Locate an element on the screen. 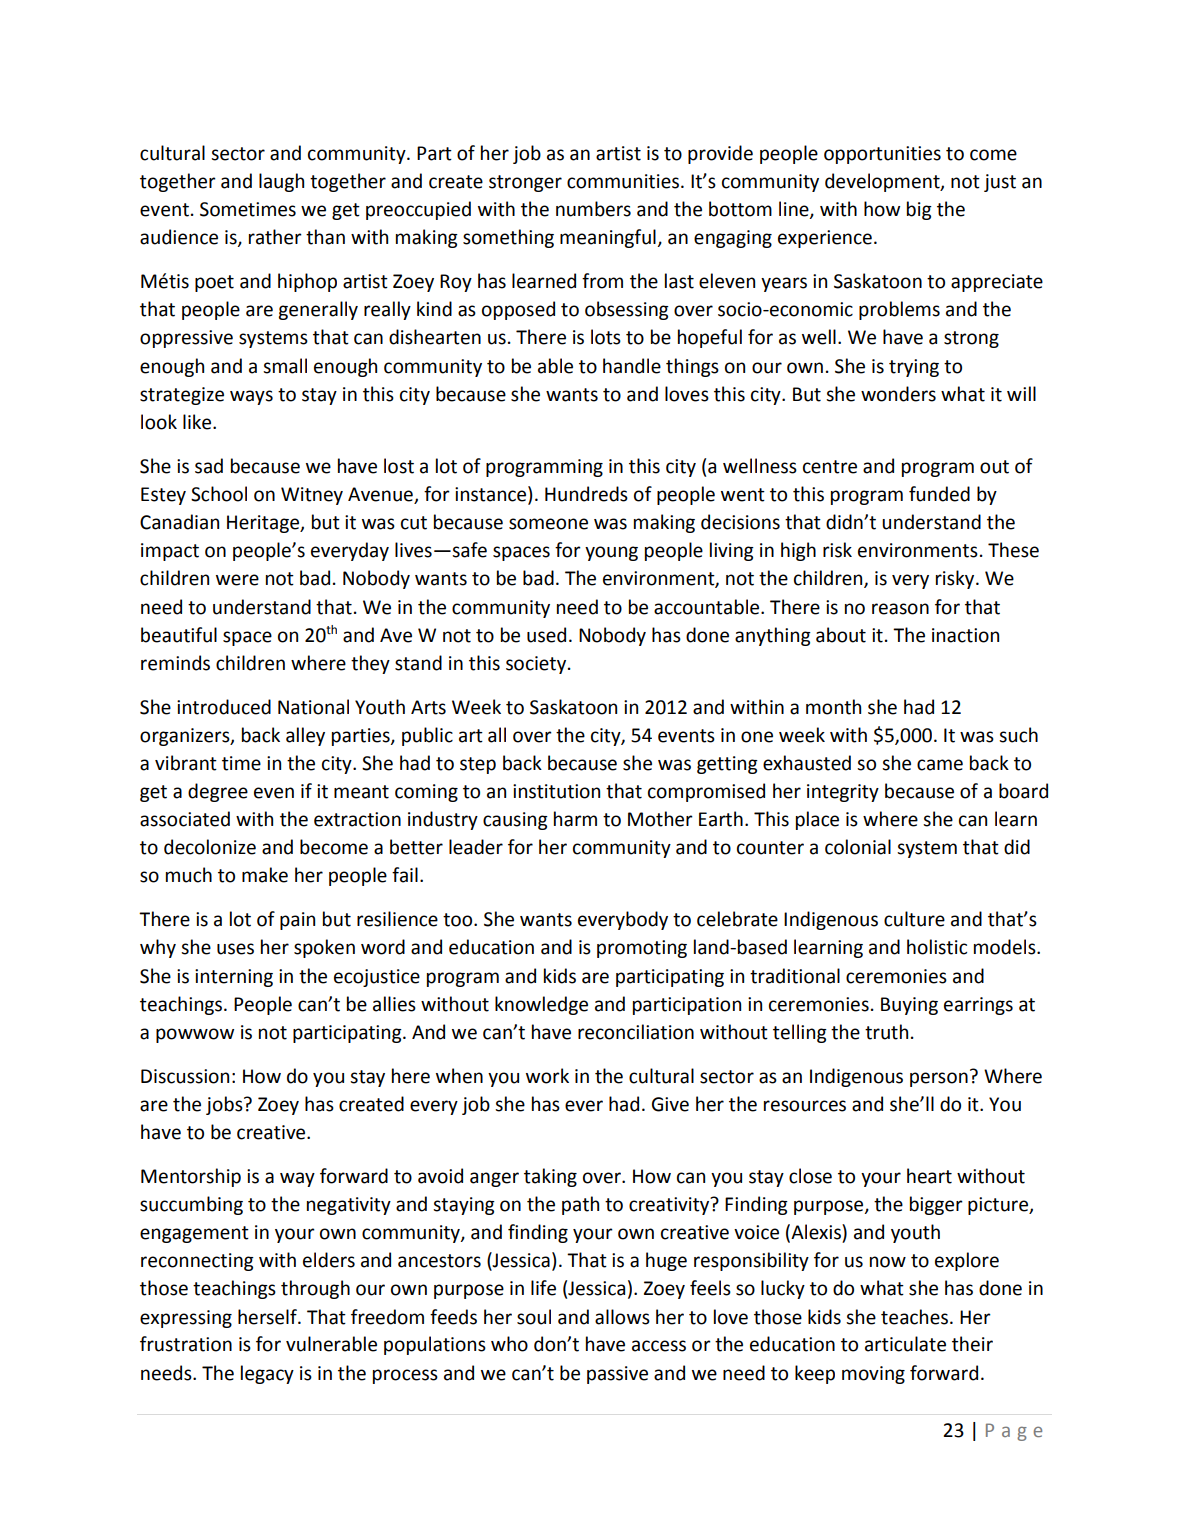  articulate is located at coordinates (905, 1344).
